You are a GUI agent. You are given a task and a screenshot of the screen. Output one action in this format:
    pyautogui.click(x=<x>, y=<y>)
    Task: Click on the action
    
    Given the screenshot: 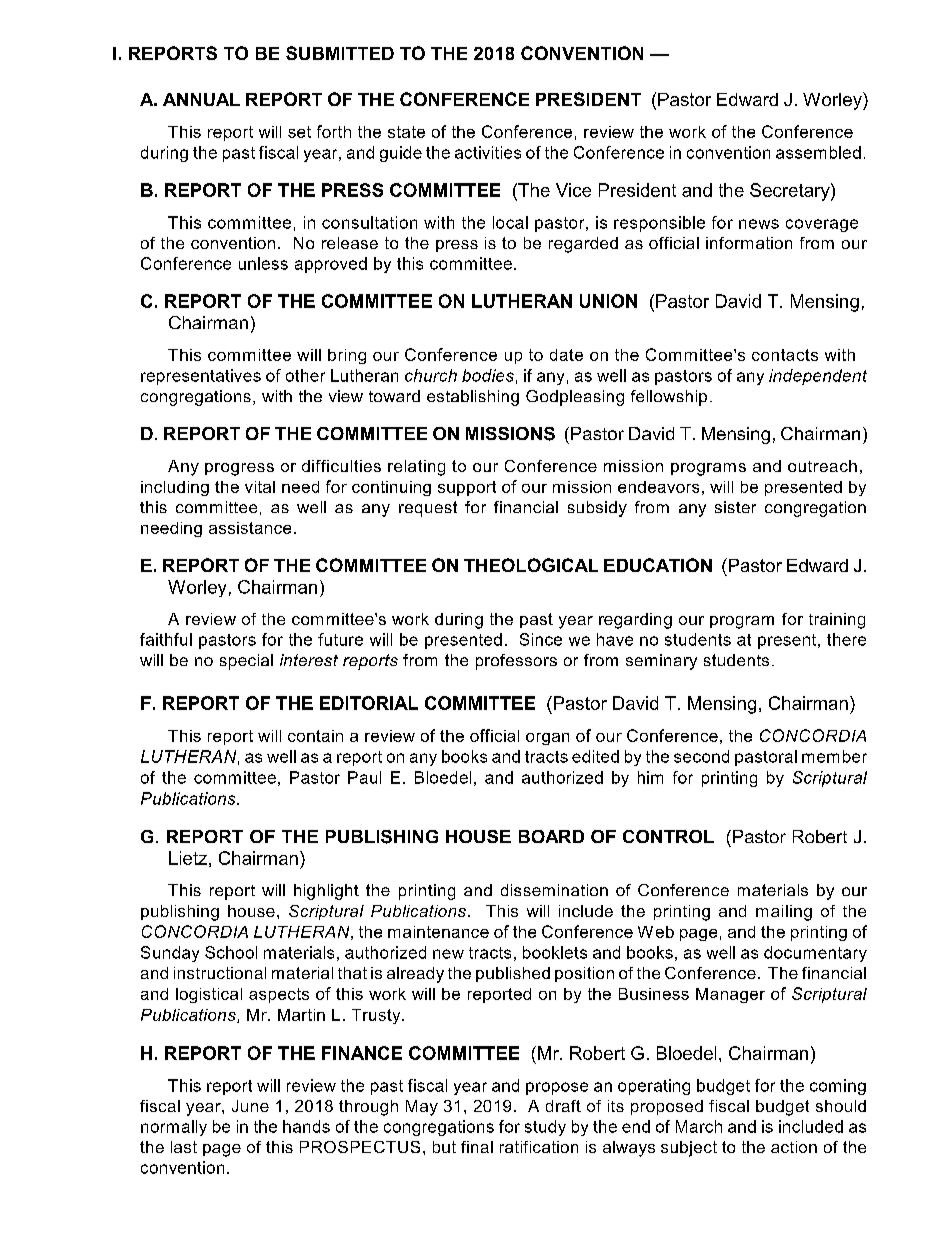 What is the action you would take?
    pyautogui.click(x=794, y=1147)
